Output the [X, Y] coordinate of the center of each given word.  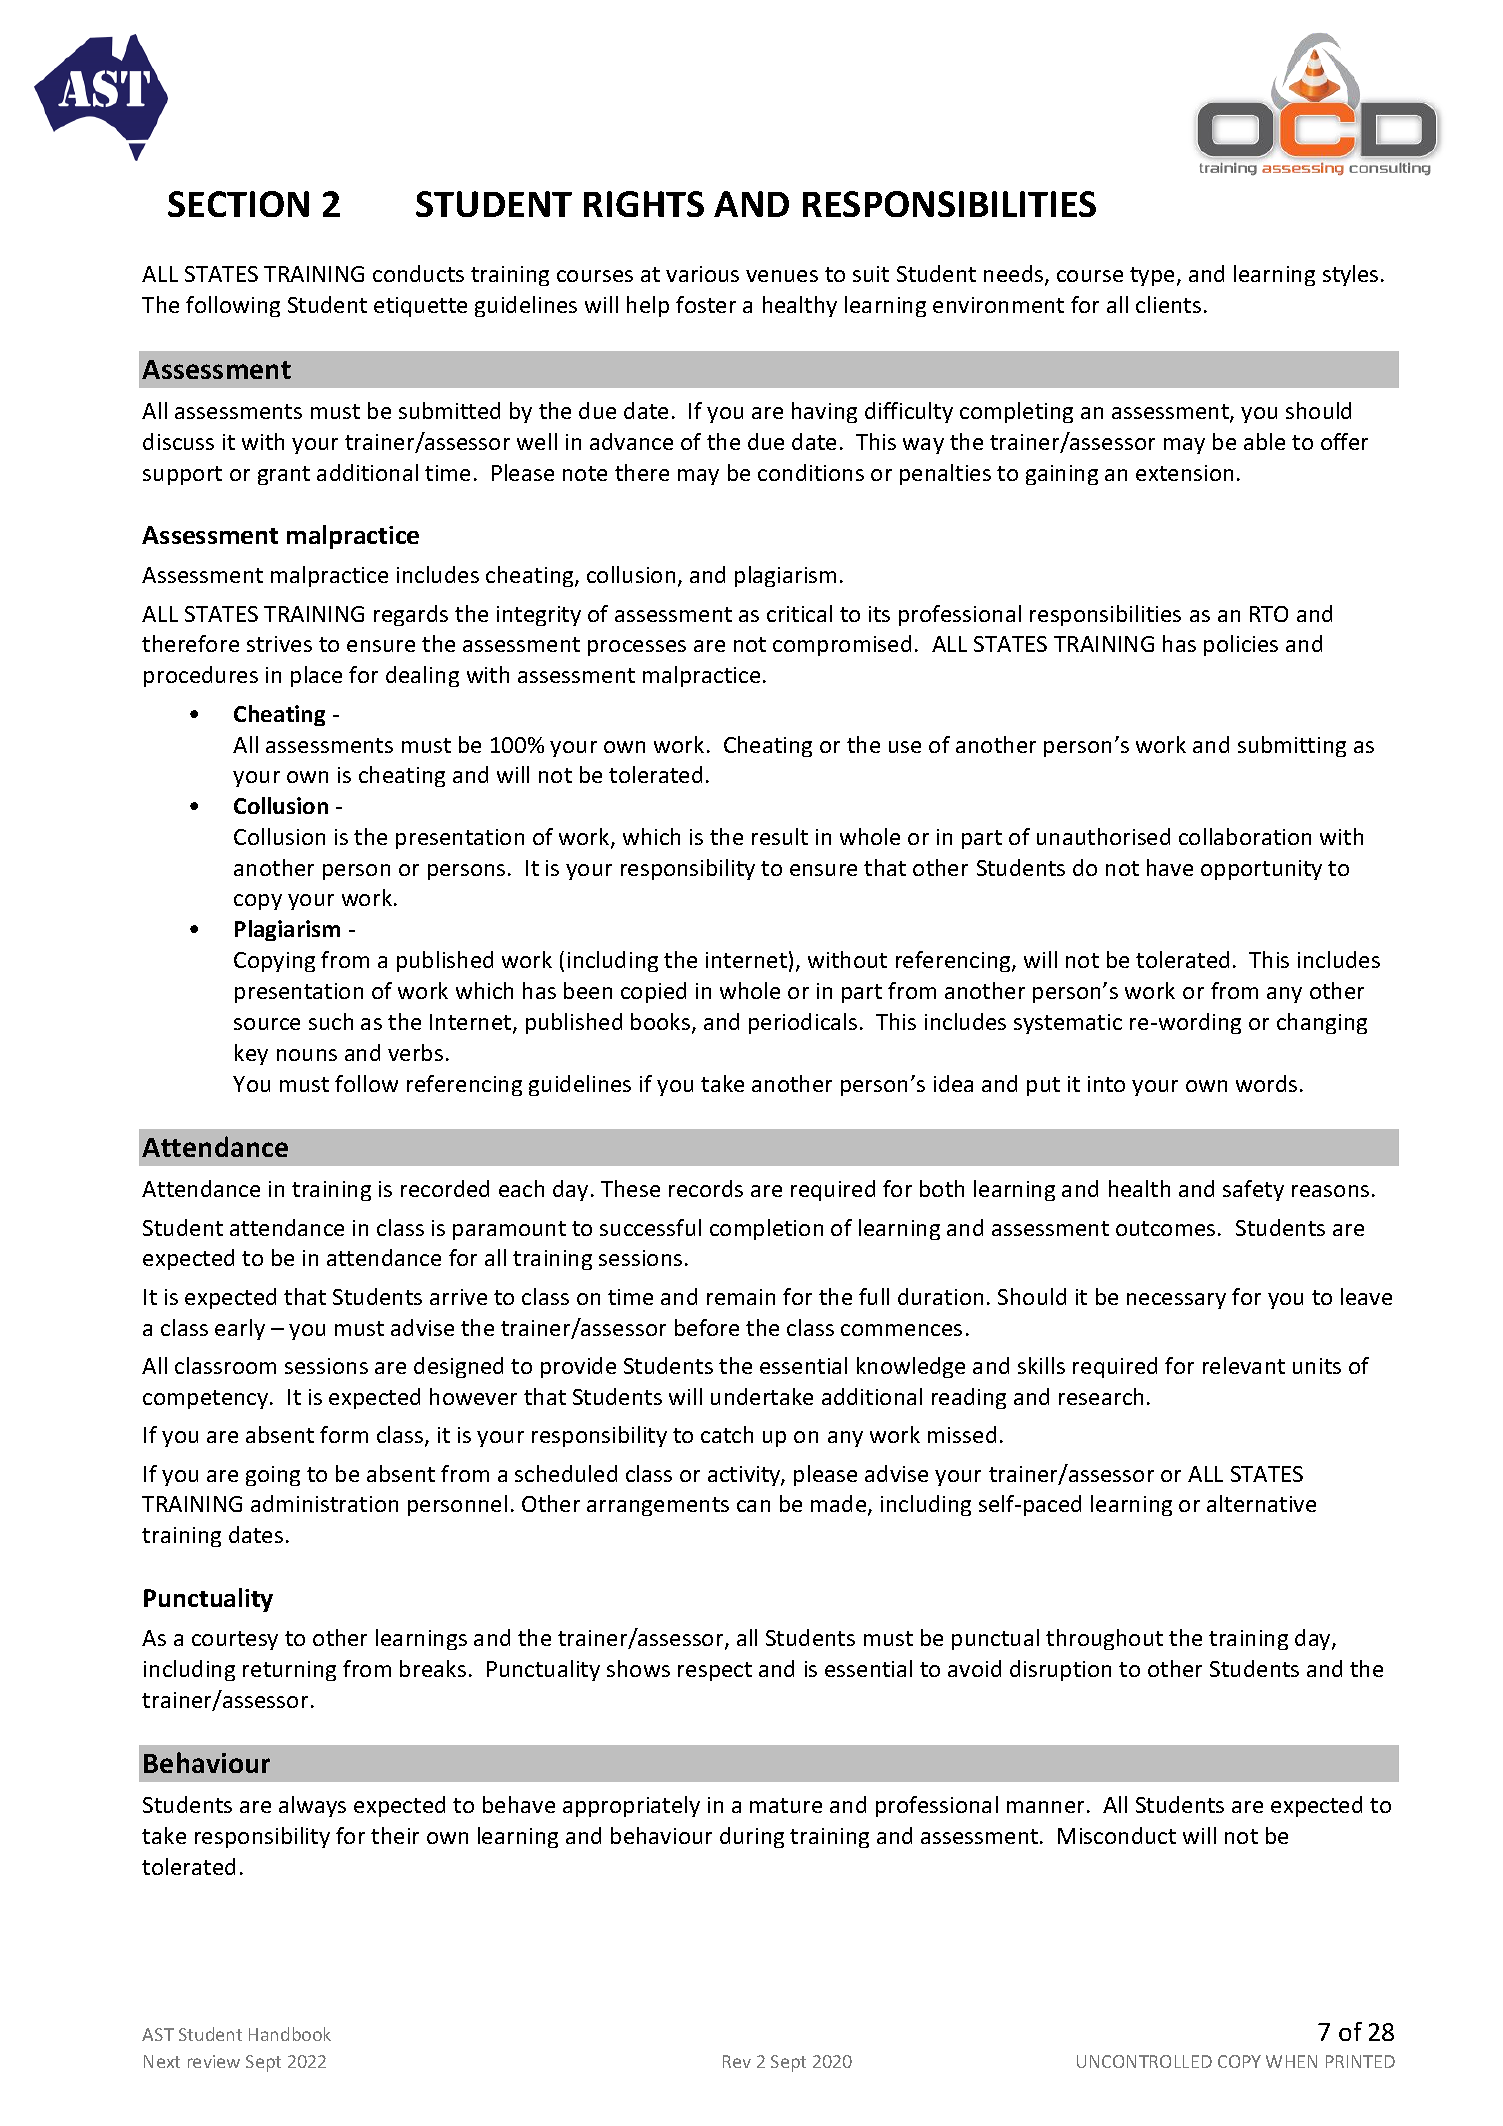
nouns [307, 1055]
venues [782, 276]
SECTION [238, 204]
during [752, 1837]
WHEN [1291, 2061]
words [1266, 1083]
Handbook [290, 2034]
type [1152, 276]
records [706, 1188]
